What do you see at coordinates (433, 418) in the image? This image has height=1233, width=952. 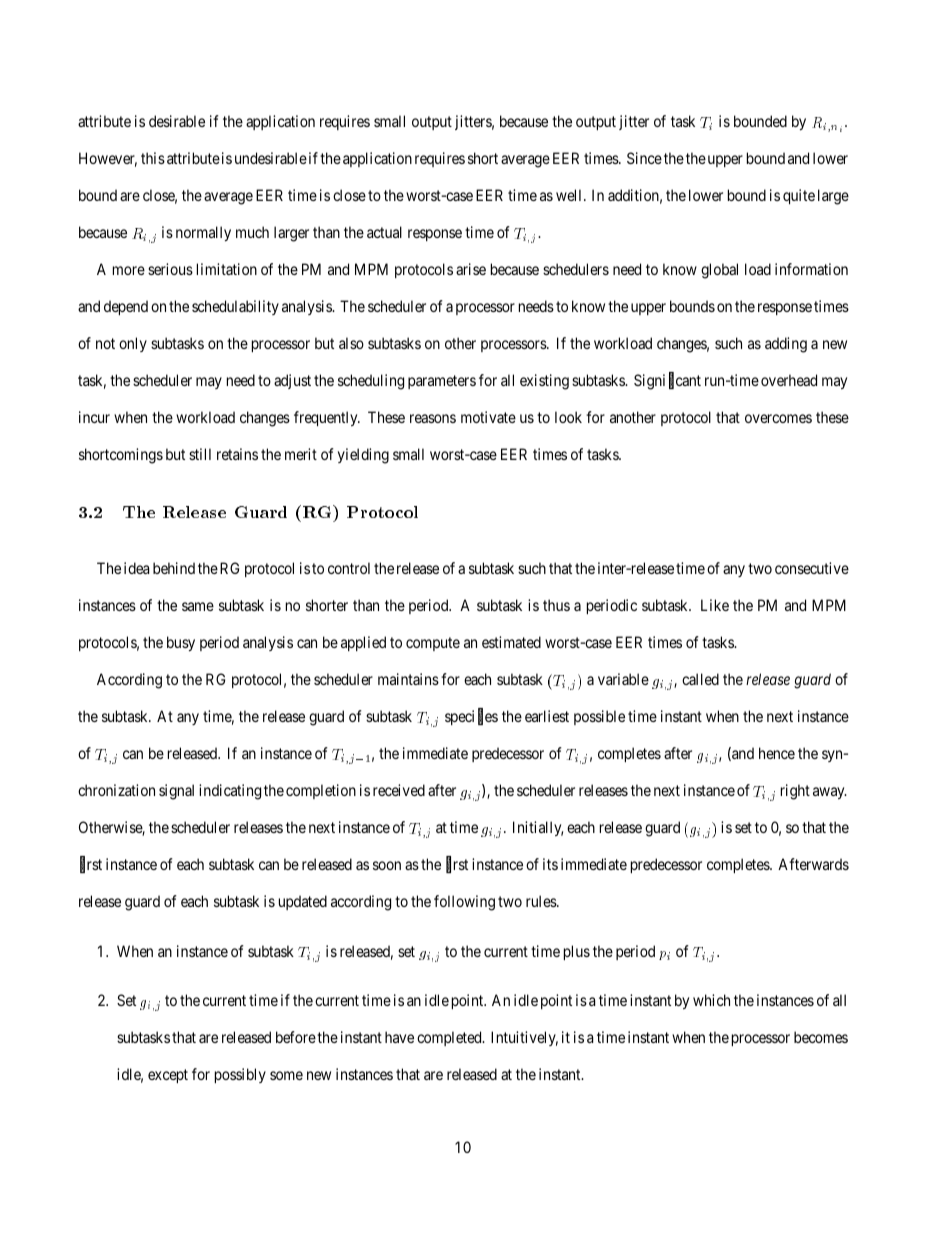 I see `reasons` at bounding box center [433, 418].
